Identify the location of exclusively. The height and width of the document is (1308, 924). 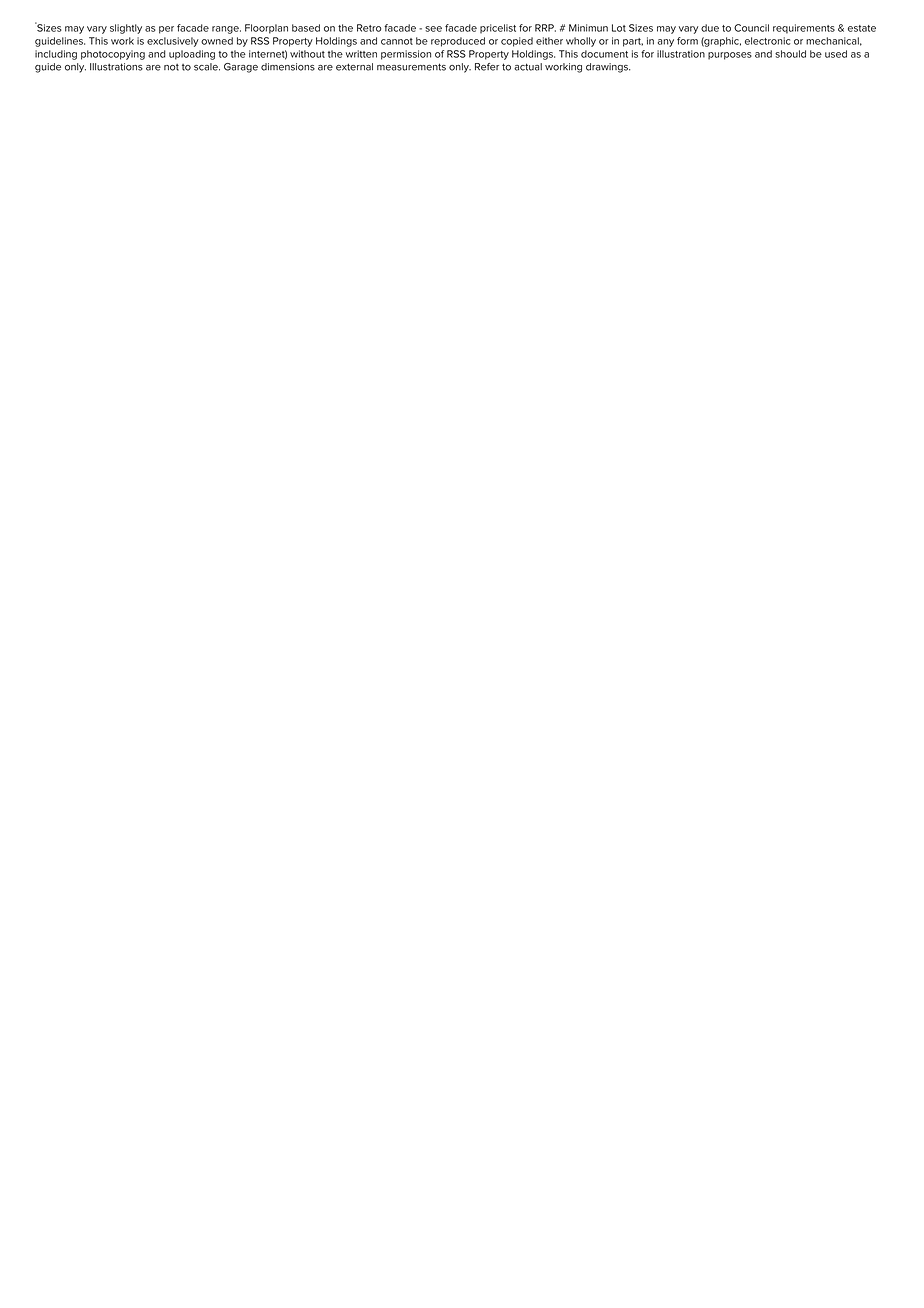
(173, 42).
